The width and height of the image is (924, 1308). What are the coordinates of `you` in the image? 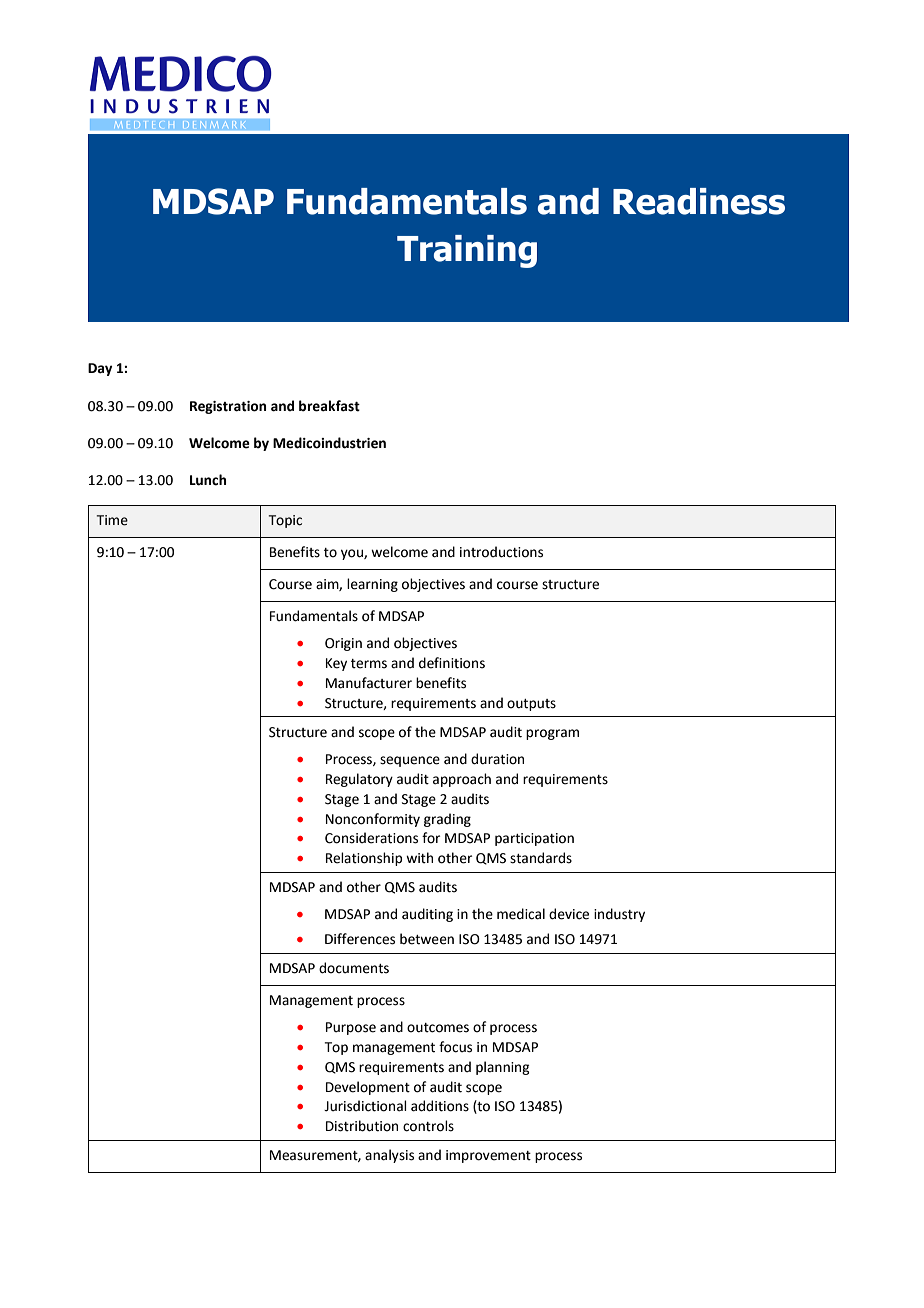 It's located at (353, 554).
